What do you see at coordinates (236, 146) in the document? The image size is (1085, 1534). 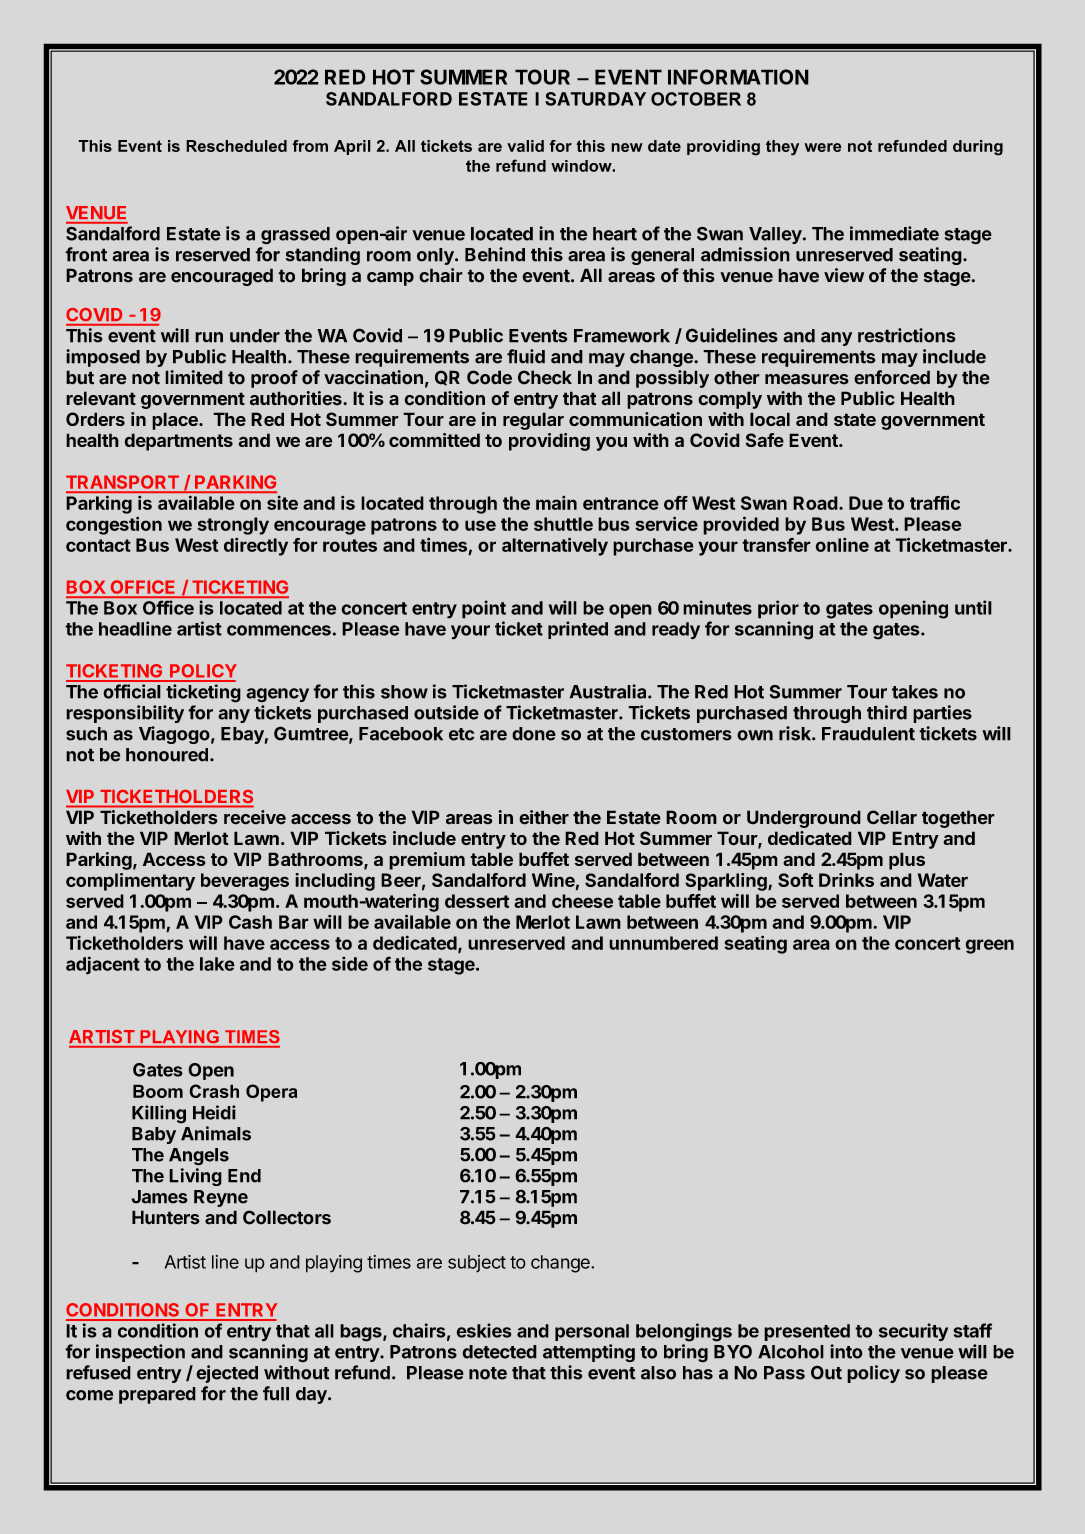 I see `Rescheduled` at bounding box center [236, 146].
